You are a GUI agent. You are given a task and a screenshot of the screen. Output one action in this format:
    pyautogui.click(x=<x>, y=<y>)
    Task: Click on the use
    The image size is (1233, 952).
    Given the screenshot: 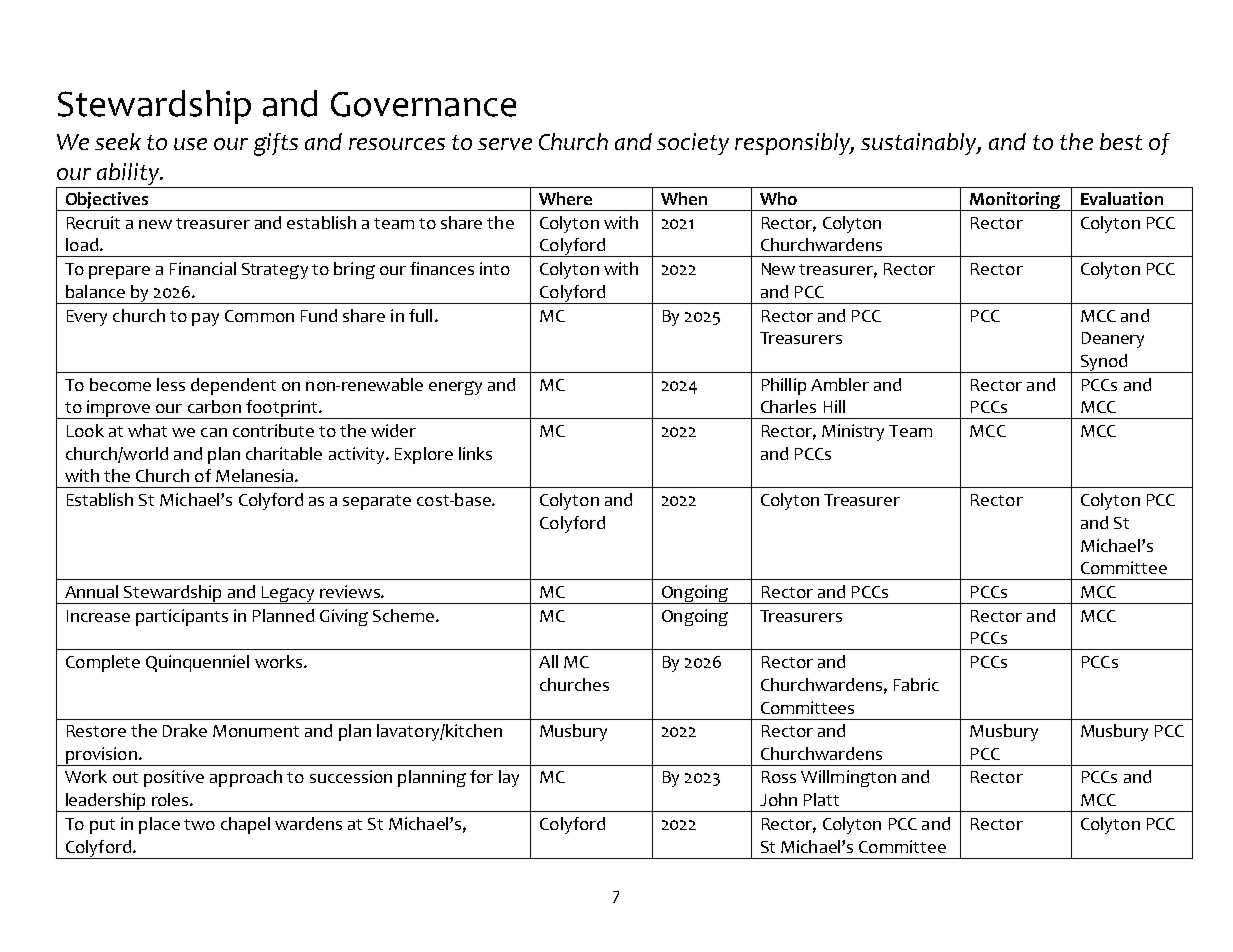 What is the action you would take?
    pyautogui.click(x=190, y=144)
